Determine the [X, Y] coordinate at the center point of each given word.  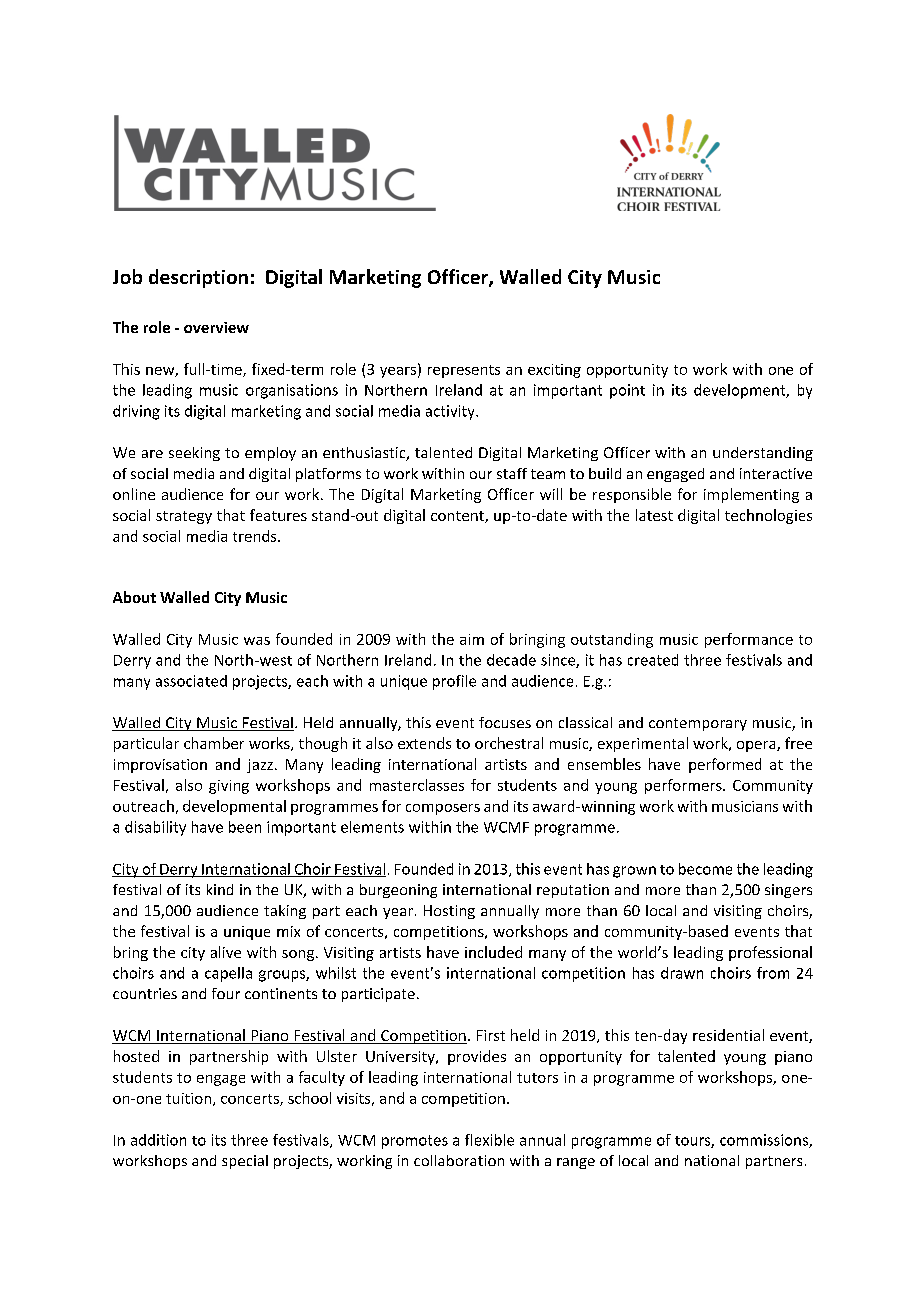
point [627, 391]
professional [770, 953]
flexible [489, 1140]
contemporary [698, 724]
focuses [505, 722]
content [458, 517]
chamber [214, 743]
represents [464, 371]
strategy [184, 517]
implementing [751, 495]
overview [216, 327]
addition [158, 1140]
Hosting [449, 912]
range [576, 1163]
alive [226, 952]
